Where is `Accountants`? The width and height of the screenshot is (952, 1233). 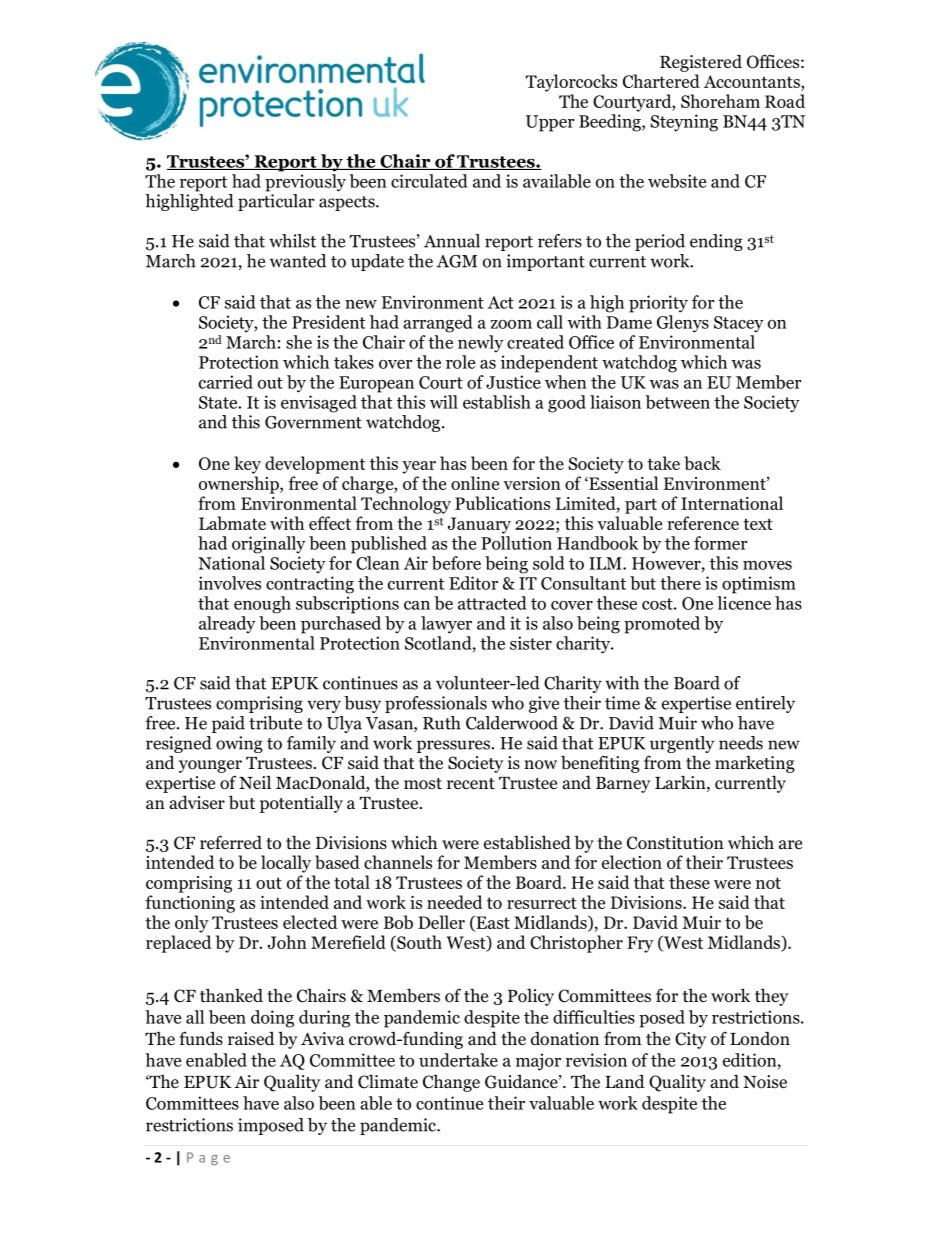
Accountants is located at coordinates (753, 83).
